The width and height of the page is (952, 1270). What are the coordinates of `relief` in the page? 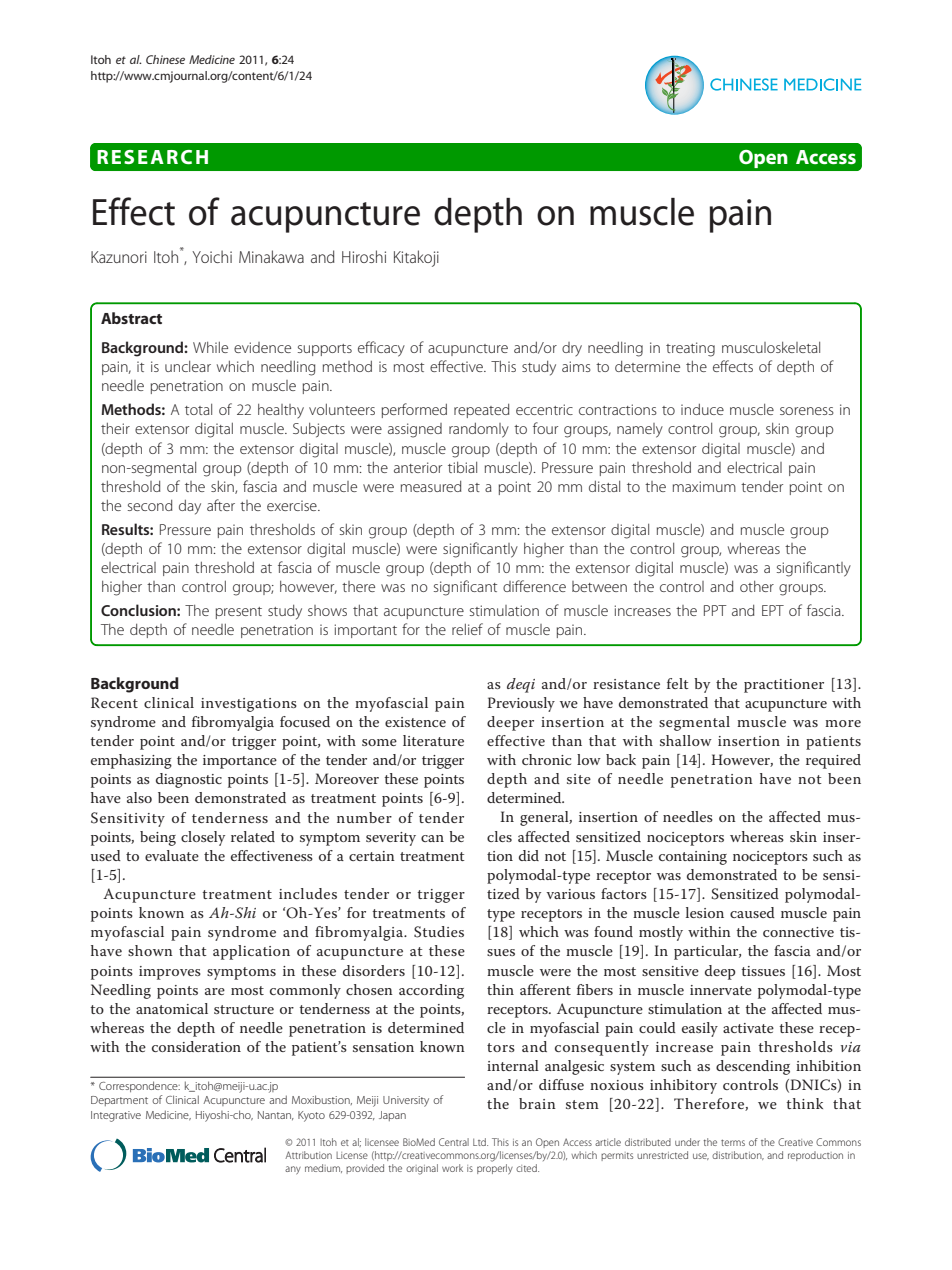 It's located at (467, 629).
